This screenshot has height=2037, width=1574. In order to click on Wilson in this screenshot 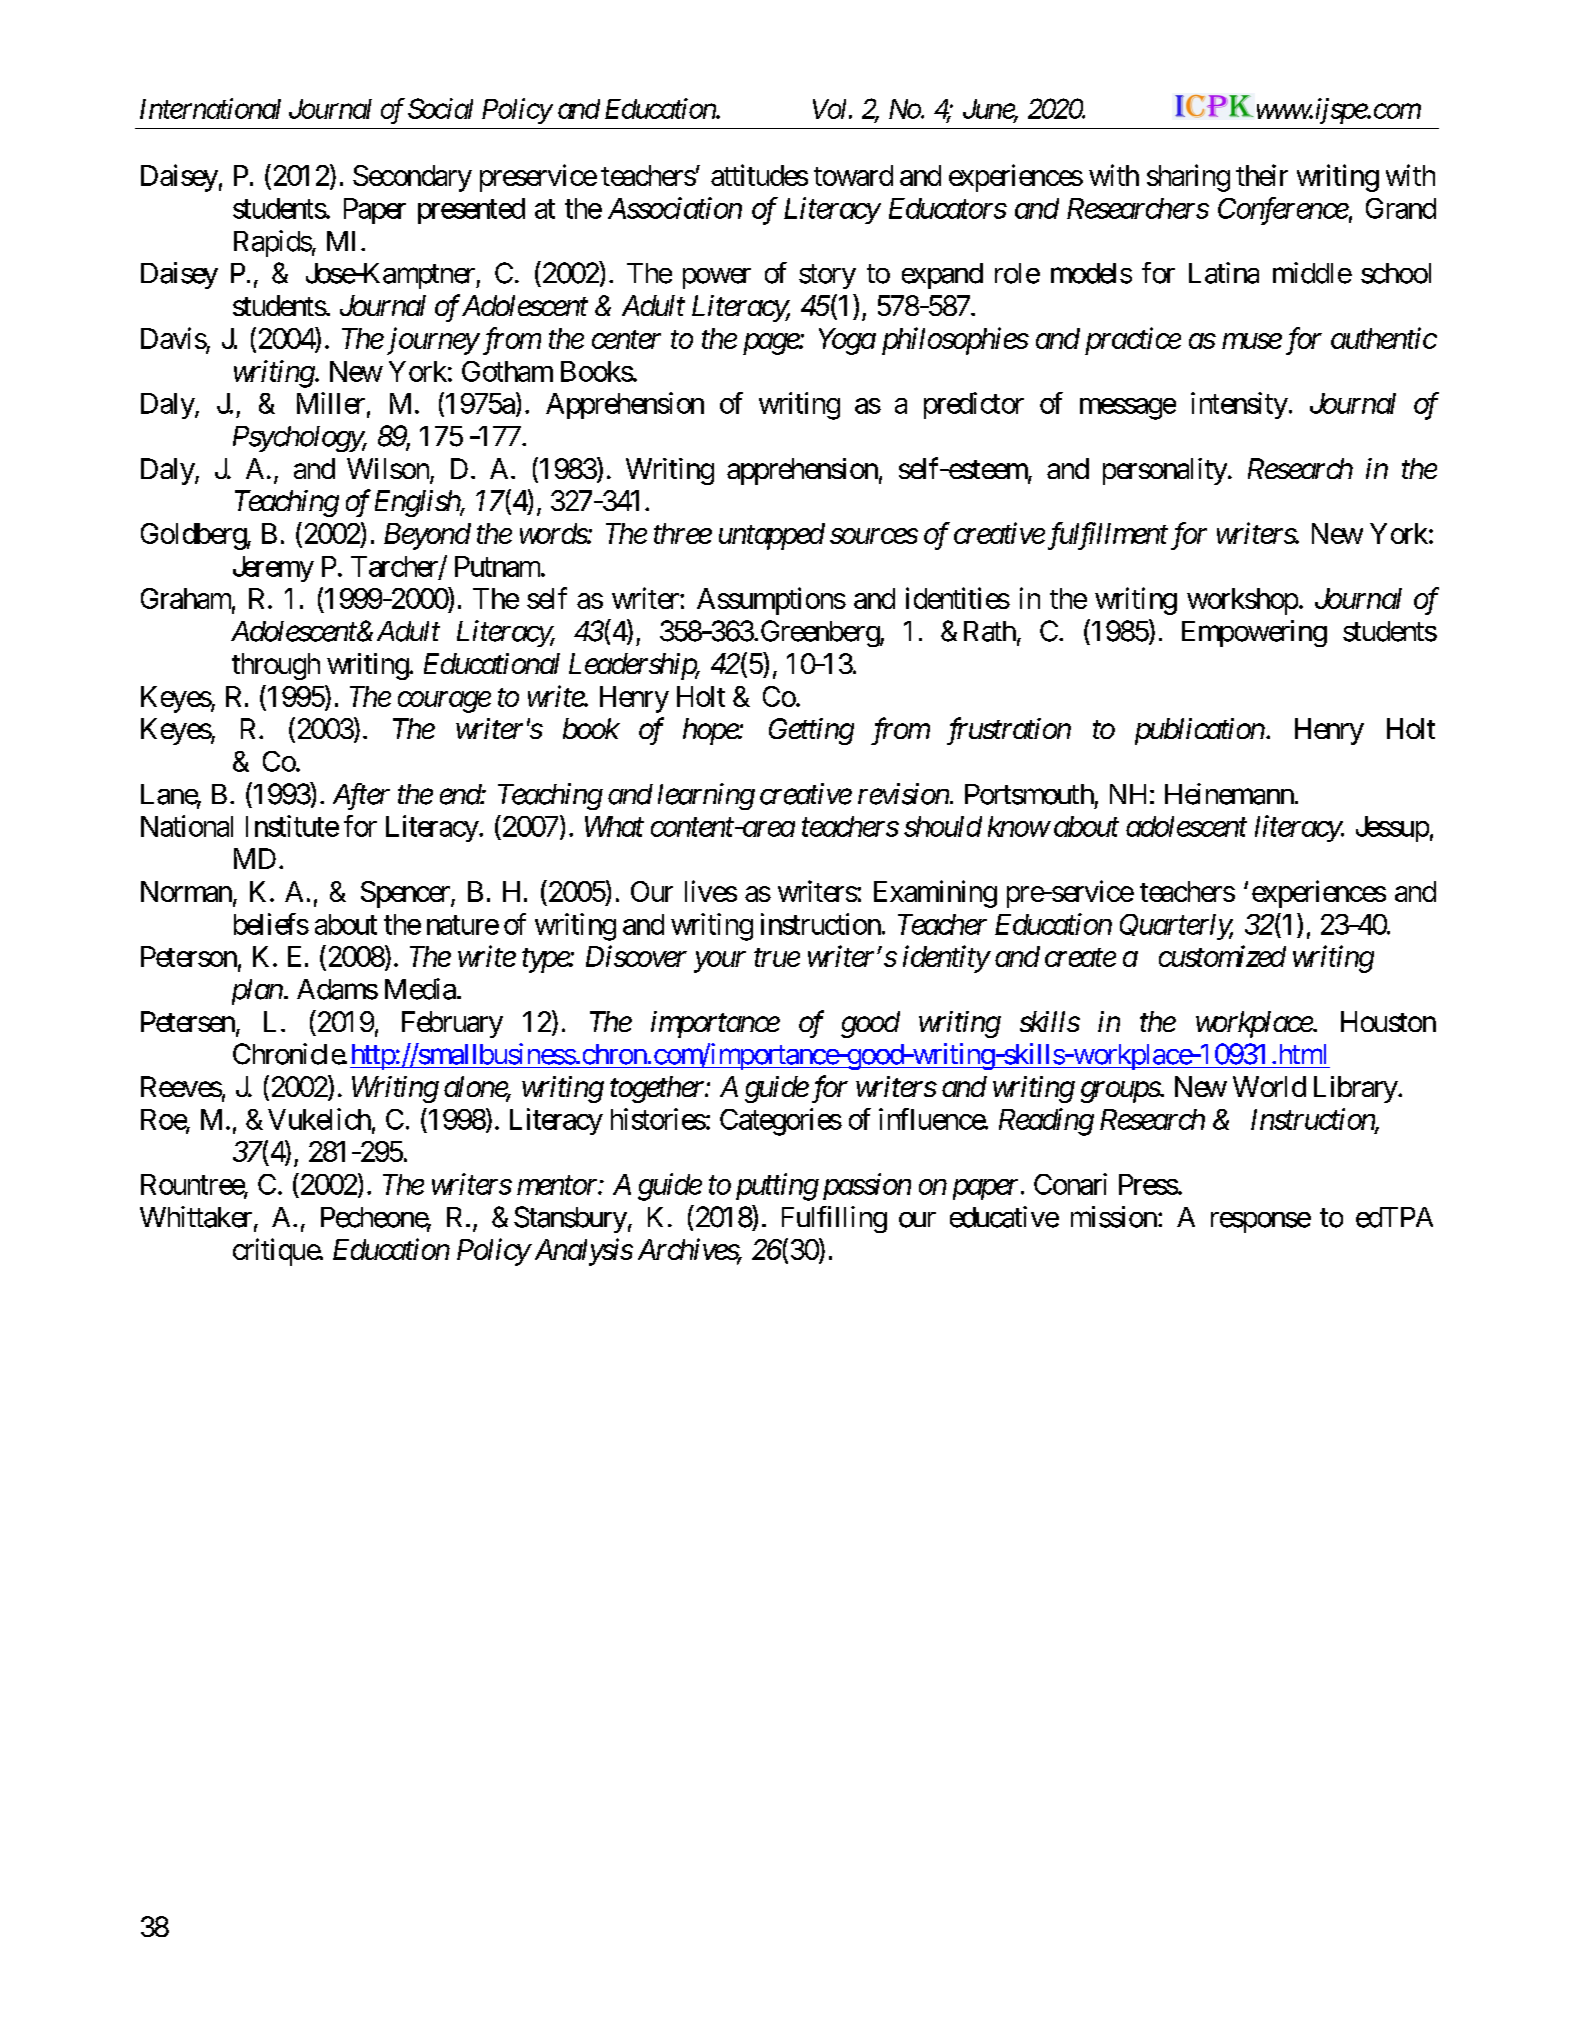, I will do `click(389, 470)`.
